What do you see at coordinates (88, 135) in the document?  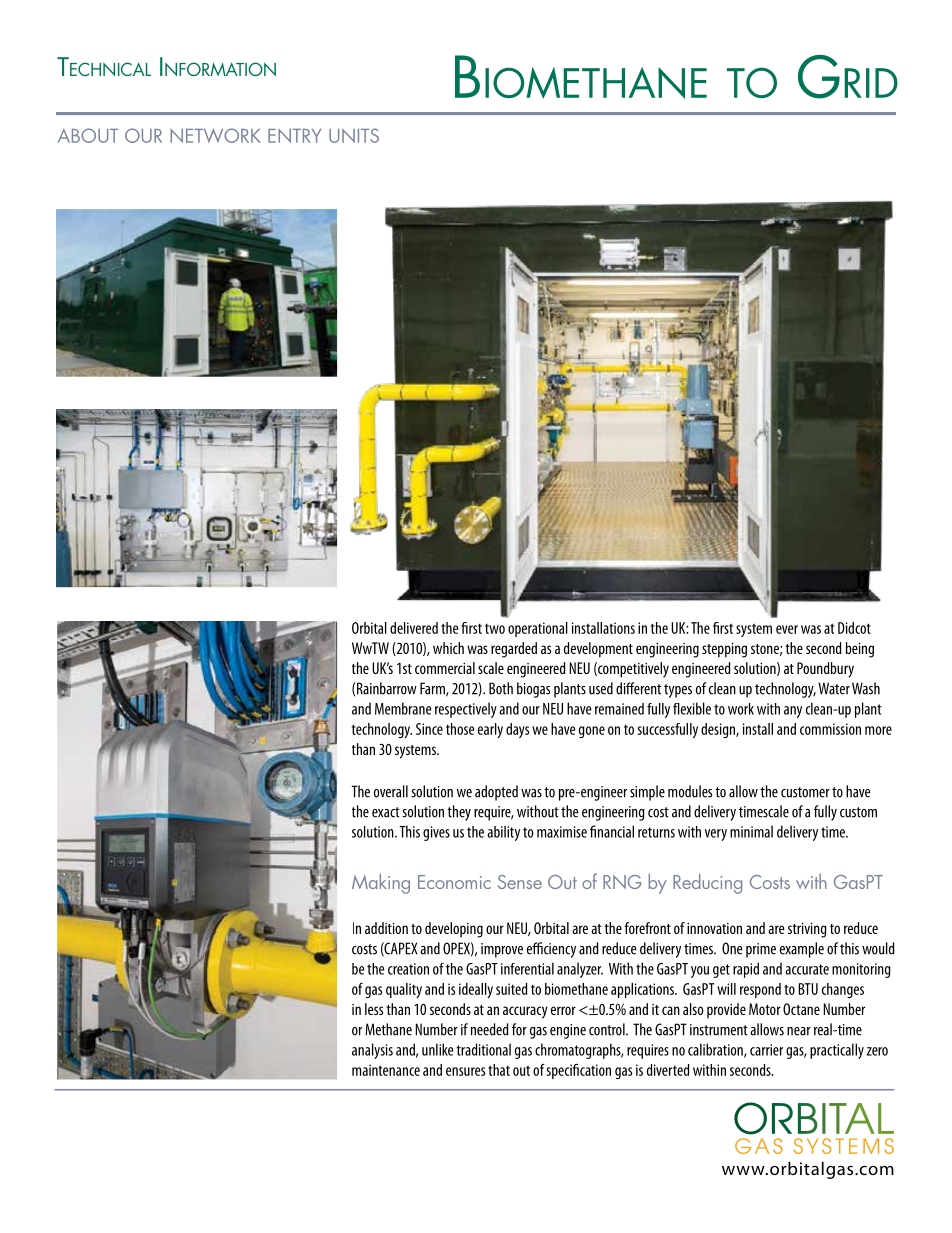 I see `ABOUT` at bounding box center [88, 135].
